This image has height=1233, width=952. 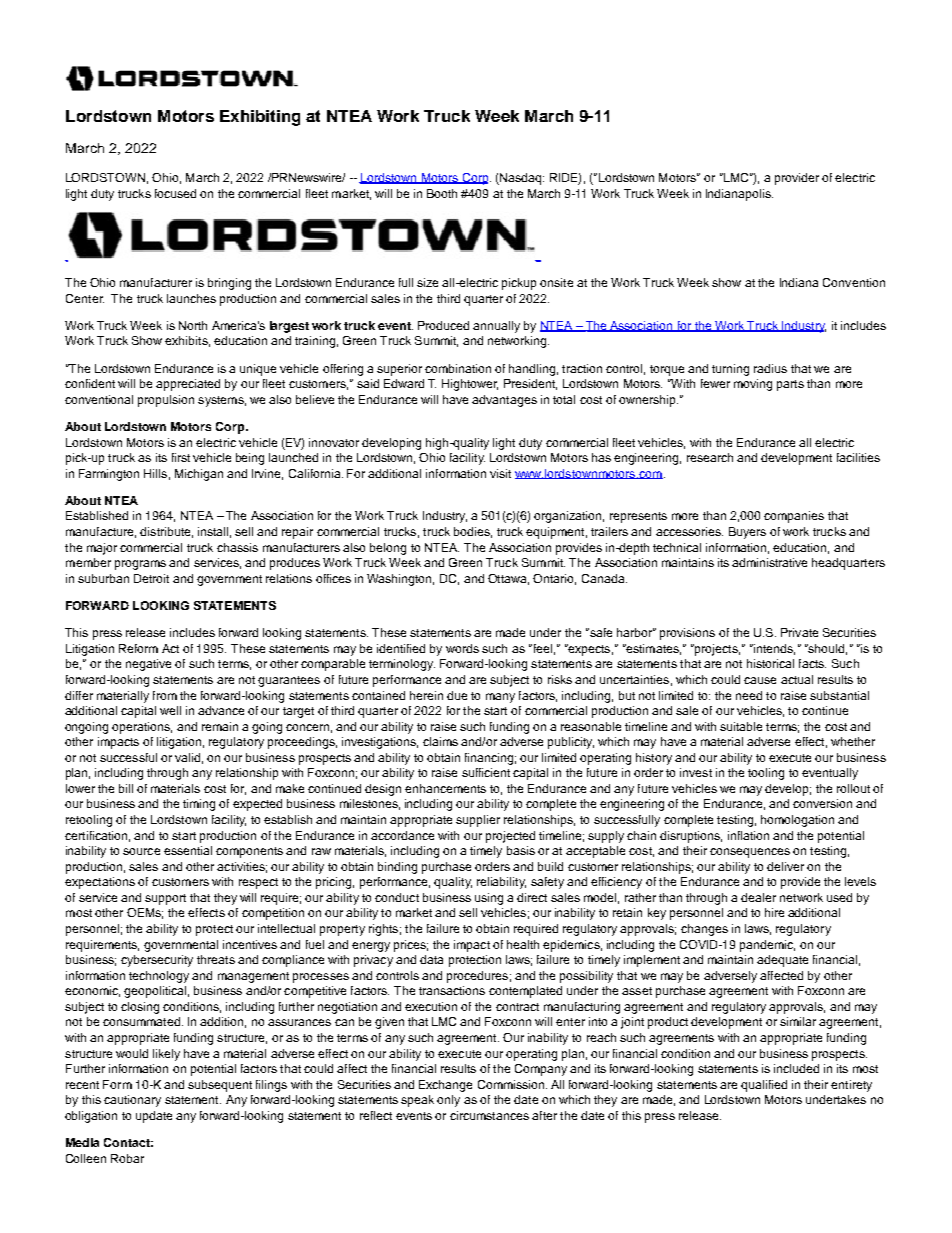 What do you see at coordinates (521, 179) in the image?
I see `Nasdaq` at bounding box center [521, 179].
